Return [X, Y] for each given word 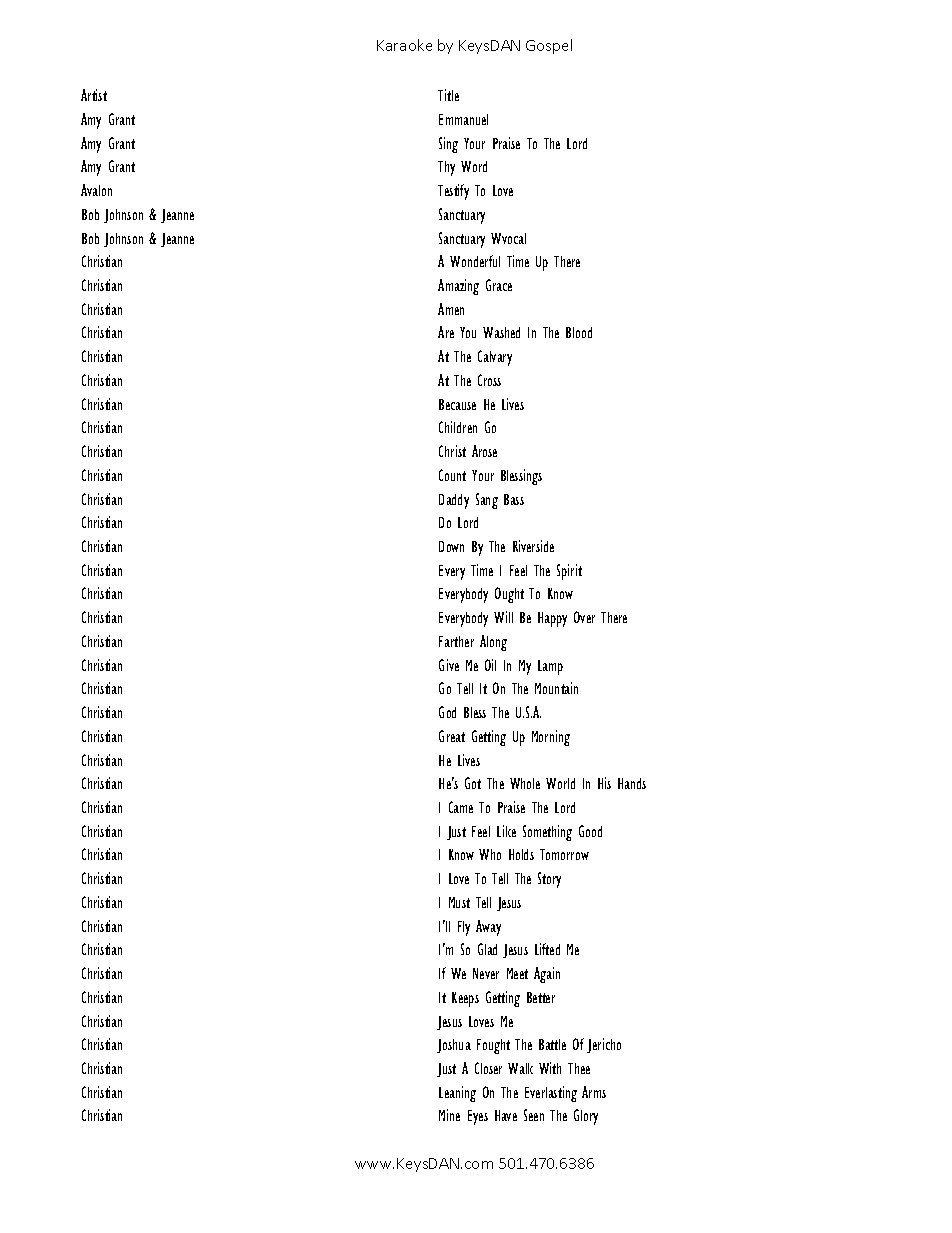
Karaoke [404, 45]
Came [461, 807]
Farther [456, 641]
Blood [579, 332]
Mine [449, 1115]
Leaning [457, 1094]
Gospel [549, 46]
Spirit [569, 572]
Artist [94, 95]
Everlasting [551, 1094]
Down [451, 546]
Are [446, 332]
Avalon [96, 190]
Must [459, 902]
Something [547, 833]
